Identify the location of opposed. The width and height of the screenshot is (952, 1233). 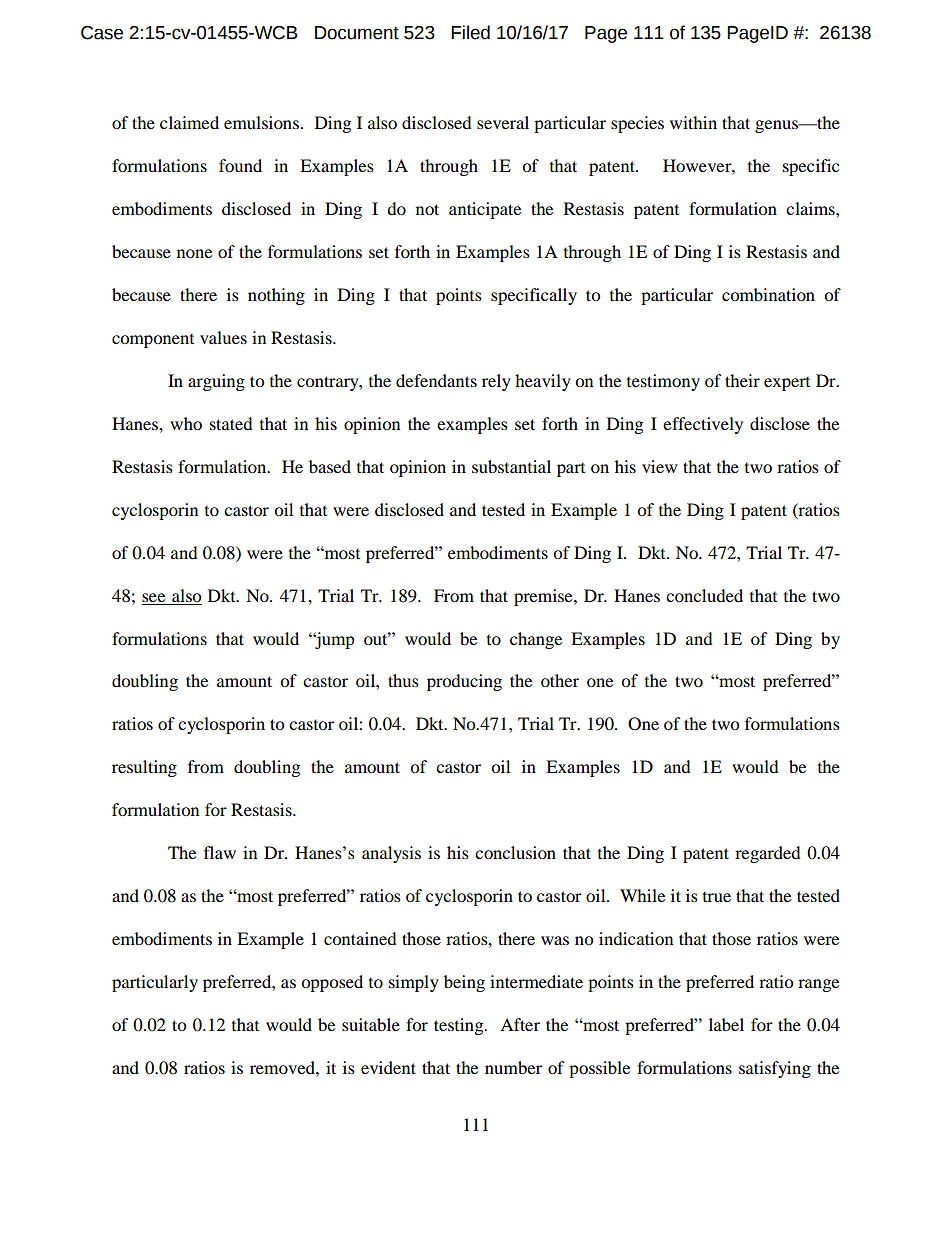
(332, 983).
